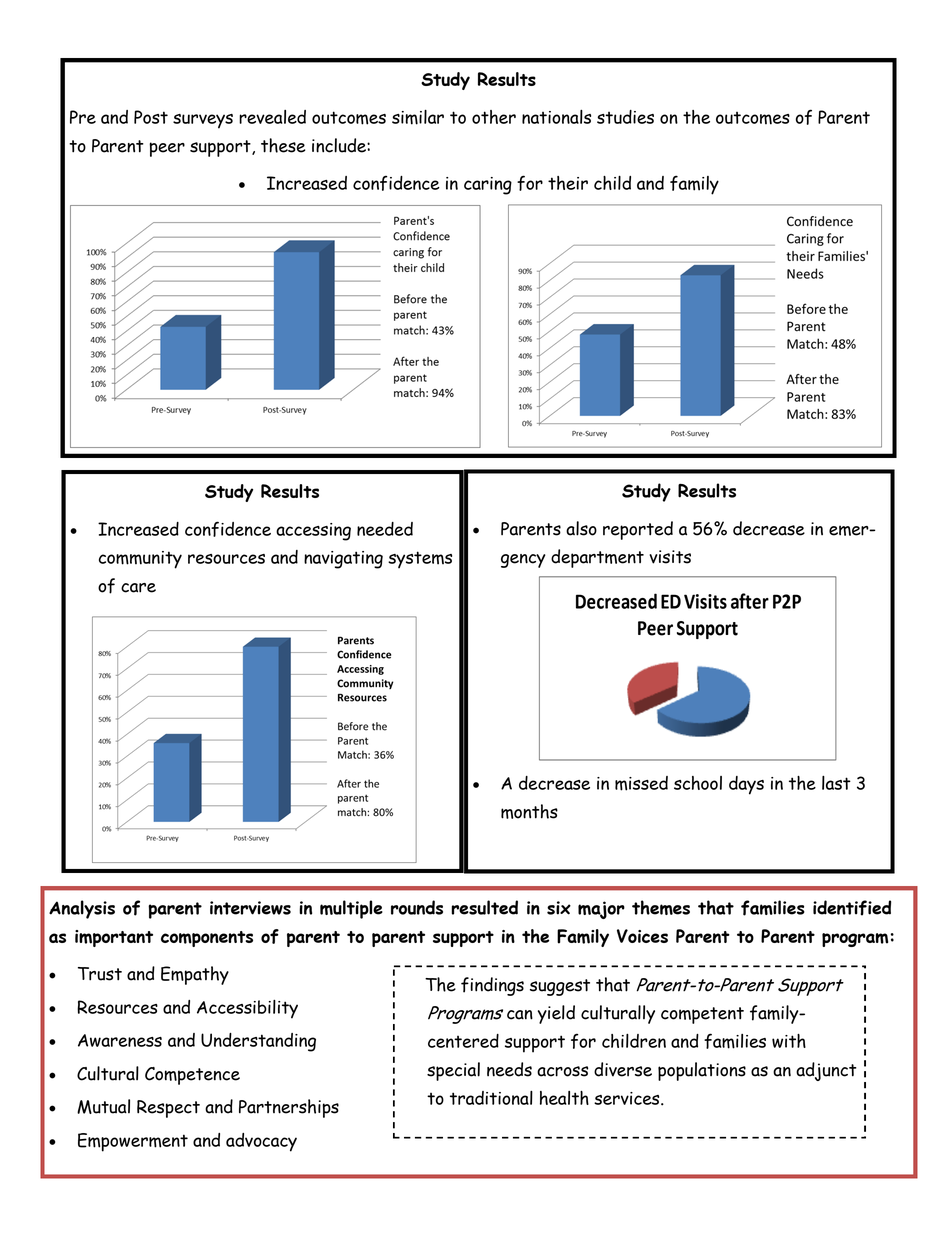 The image size is (952, 1233). What do you see at coordinates (750, 601) in the page?
I see `after` at bounding box center [750, 601].
